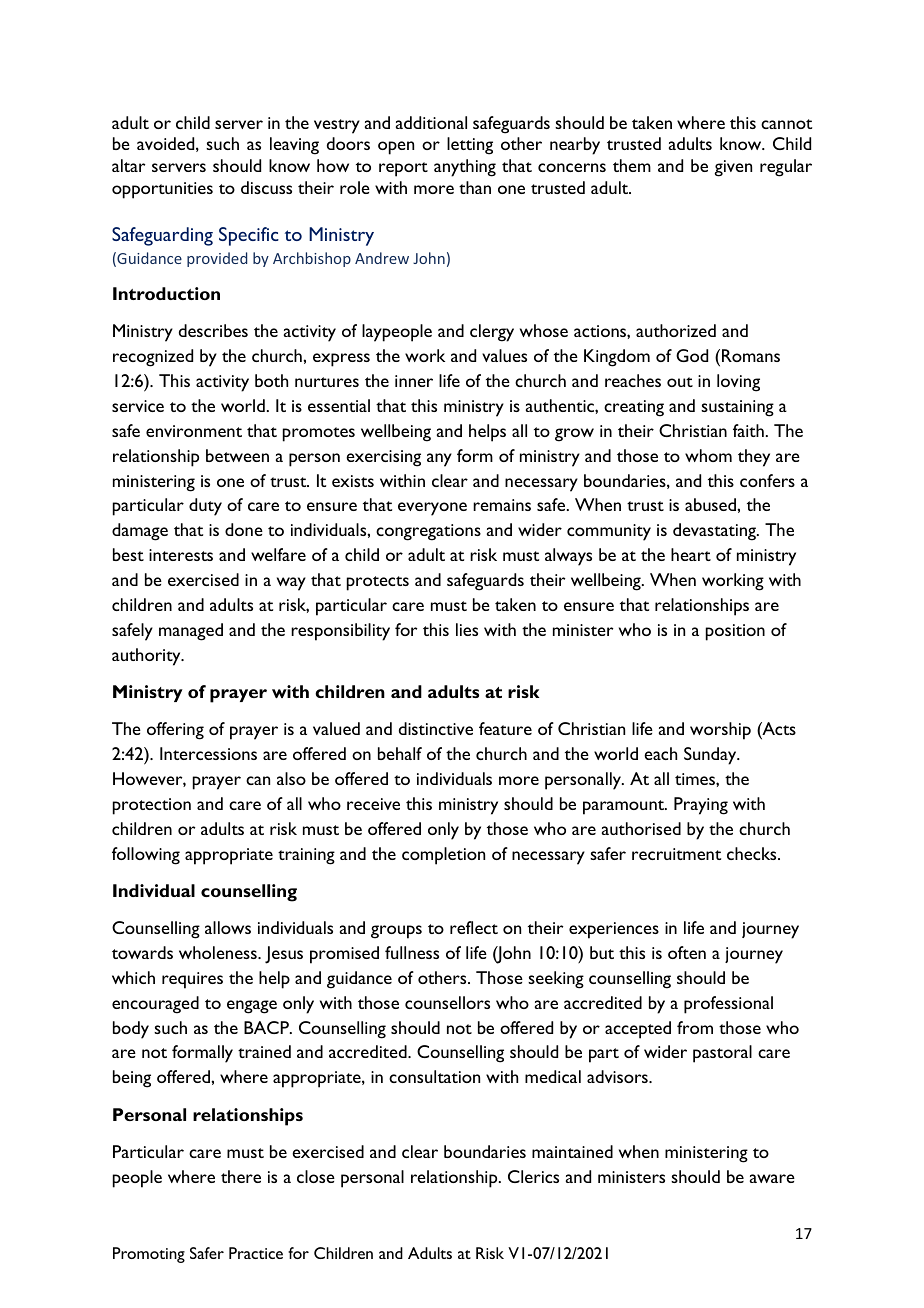 The height and width of the screenshot is (1308, 924). What do you see at coordinates (733, 168) in the screenshot?
I see `given` at bounding box center [733, 168].
